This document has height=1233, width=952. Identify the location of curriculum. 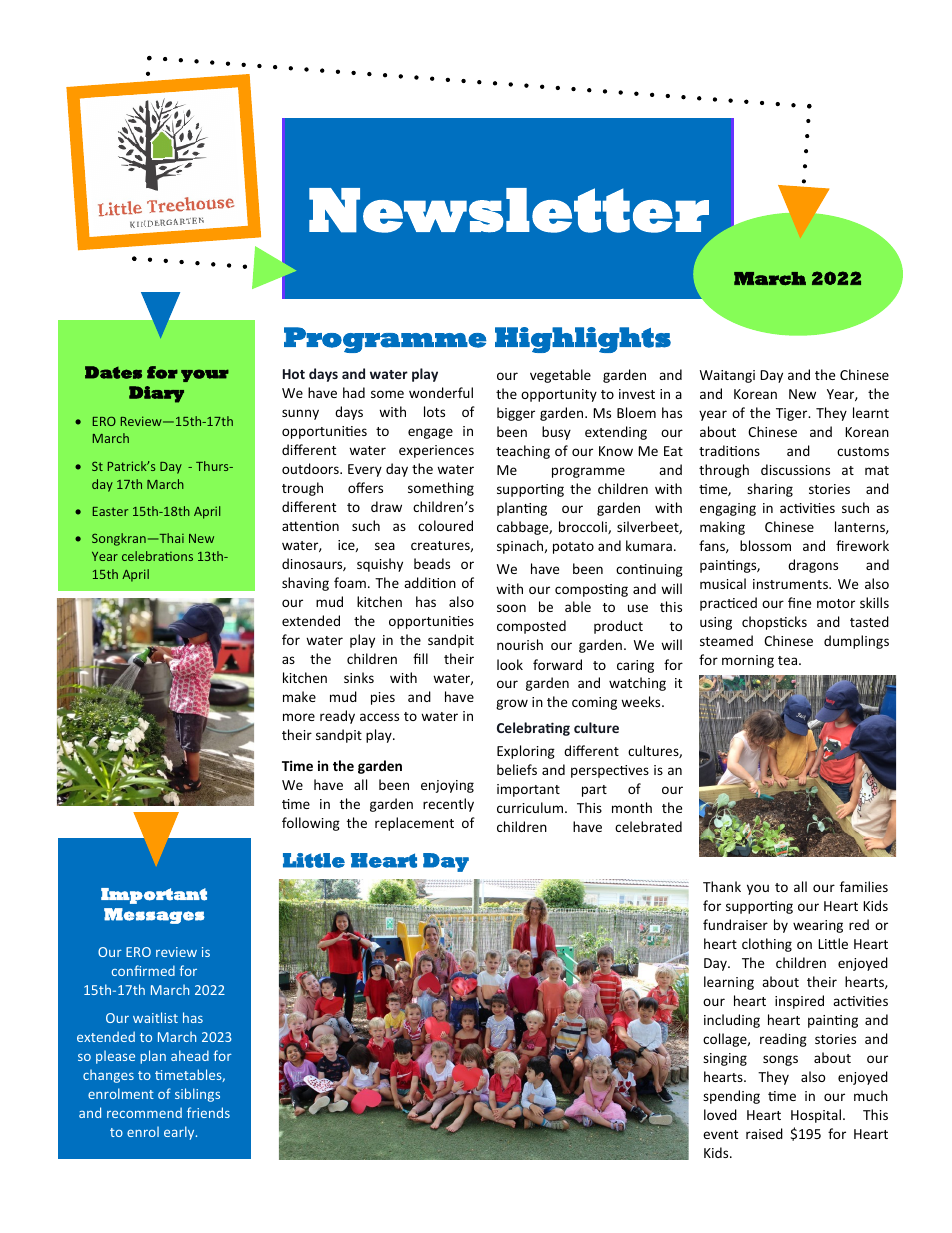
(531, 807).
